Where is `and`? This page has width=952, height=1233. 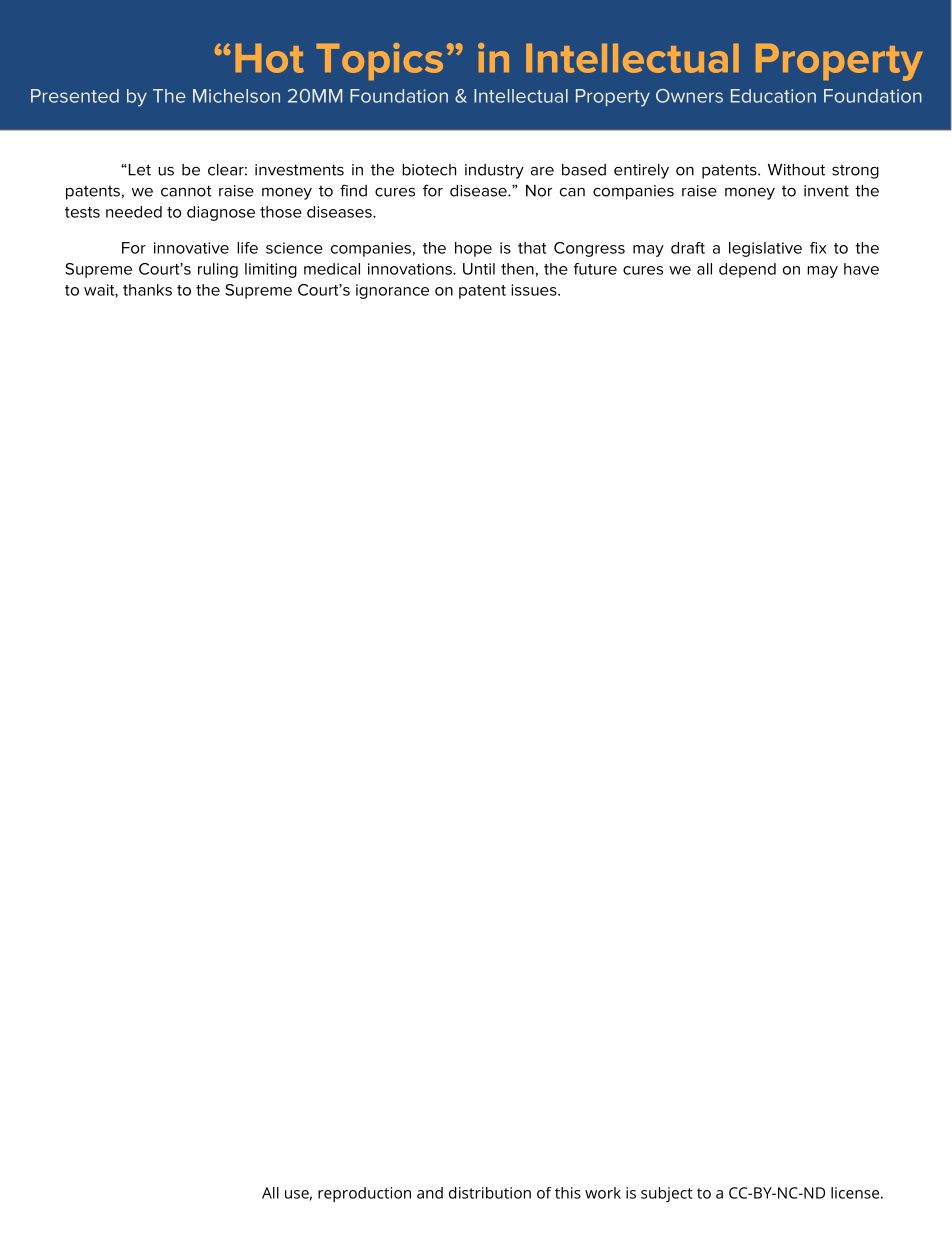 and is located at coordinates (430, 1193).
